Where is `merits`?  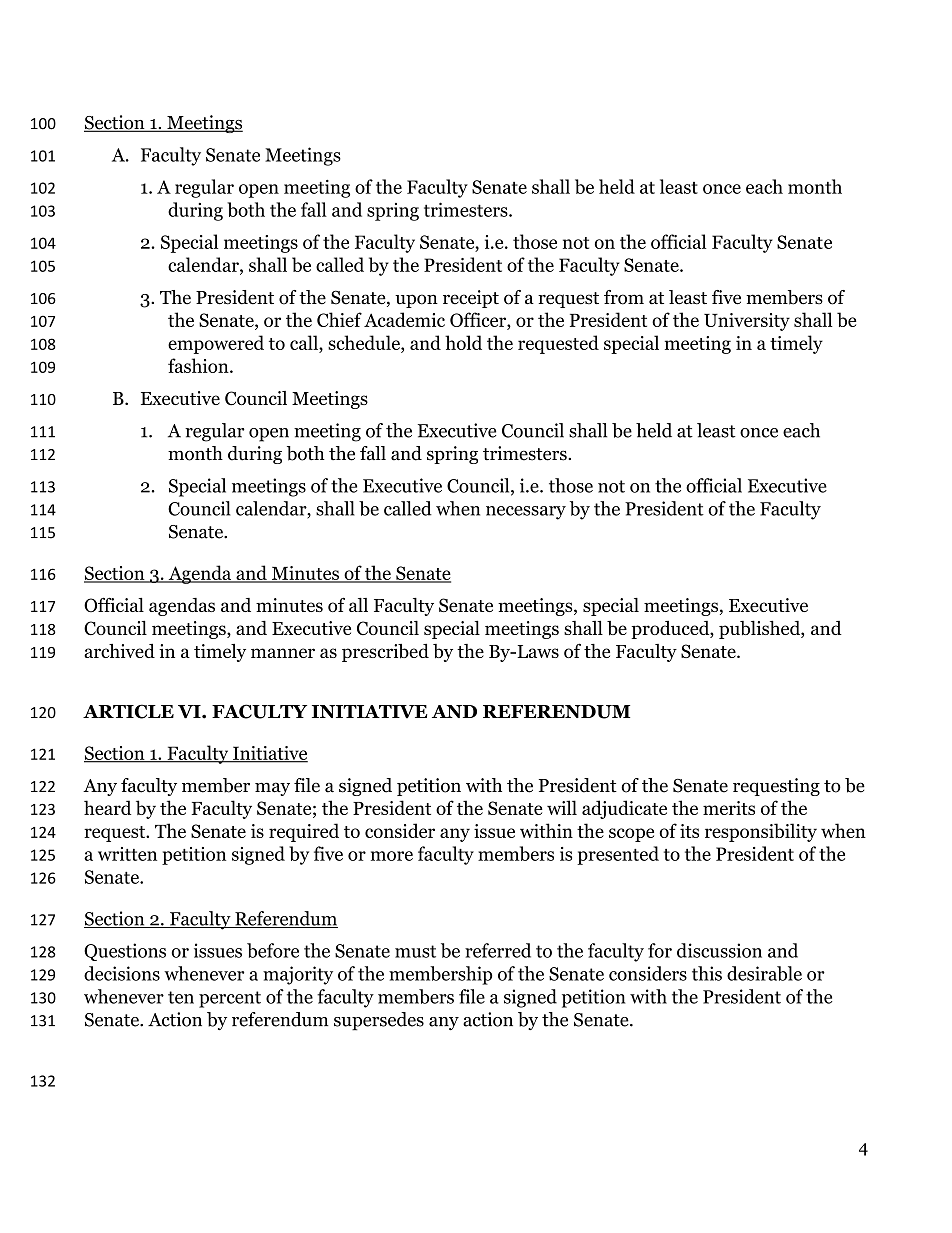 merits is located at coordinates (729, 808).
